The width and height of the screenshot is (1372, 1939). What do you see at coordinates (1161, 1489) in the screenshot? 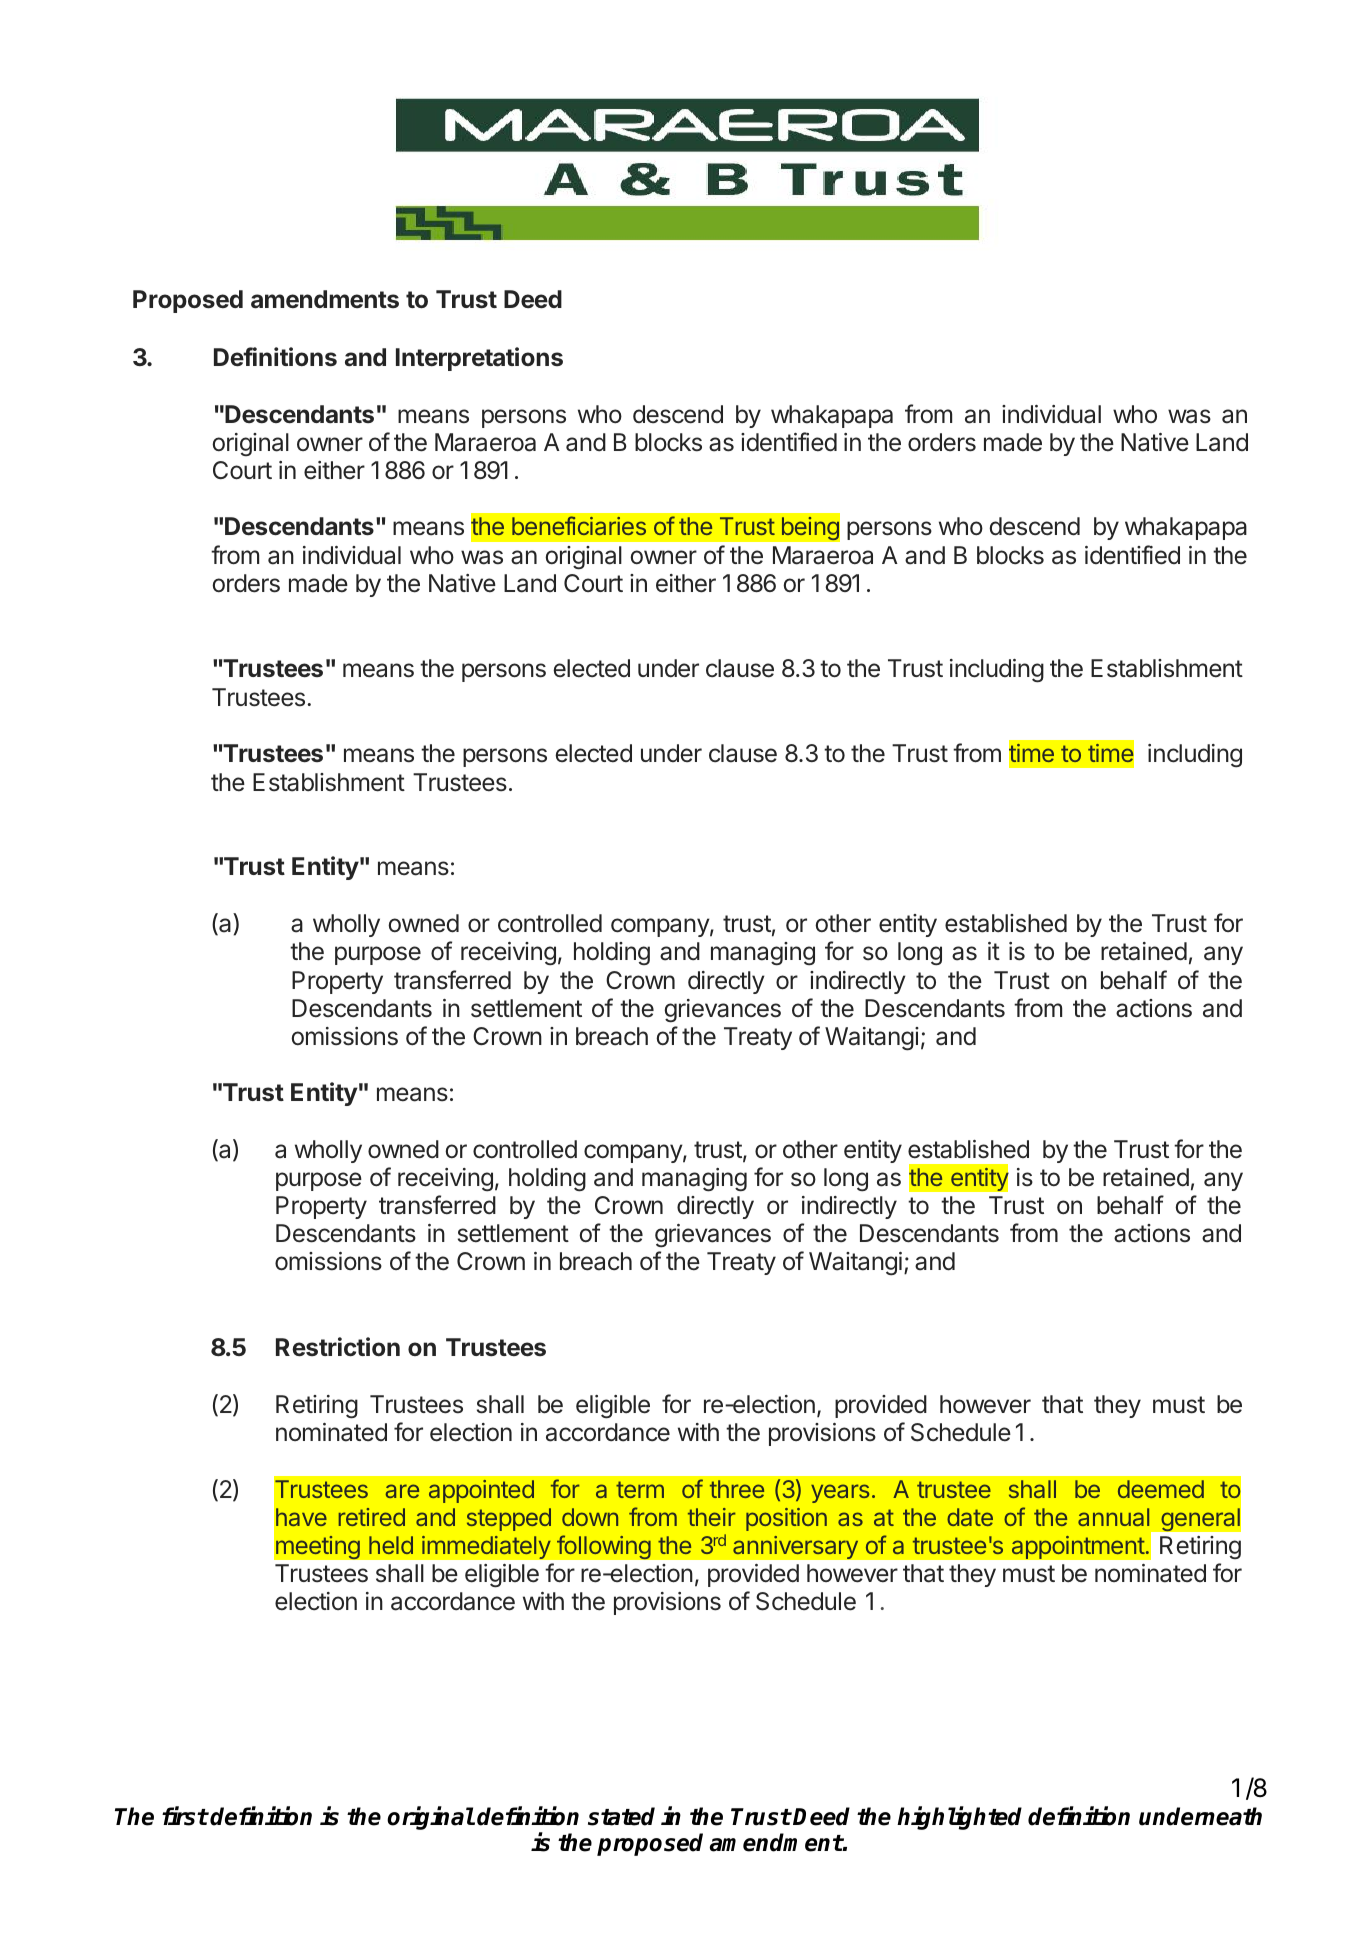
I see `deemed` at bounding box center [1161, 1489].
